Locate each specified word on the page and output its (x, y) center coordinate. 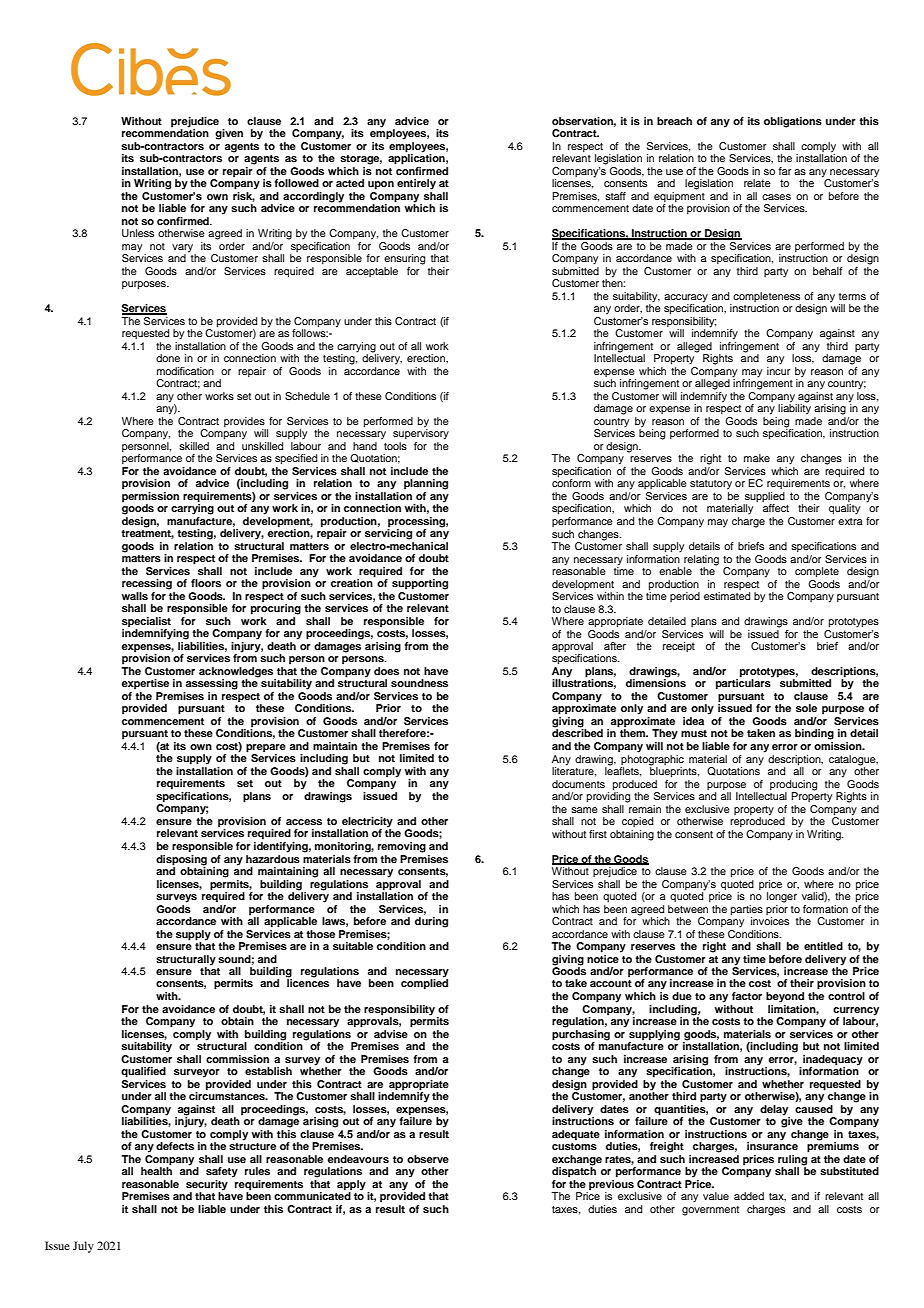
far (785, 171)
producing (793, 785)
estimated (727, 596)
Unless (138, 233)
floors (206, 583)
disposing (181, 859)
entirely (416, 184)
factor (747, 996)
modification (185, 371)
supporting (420, 584)
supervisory (421, 433)
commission (237, 1059)
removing (402, 847)
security (207, 1186)
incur (778, 371)
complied (424, 983)
